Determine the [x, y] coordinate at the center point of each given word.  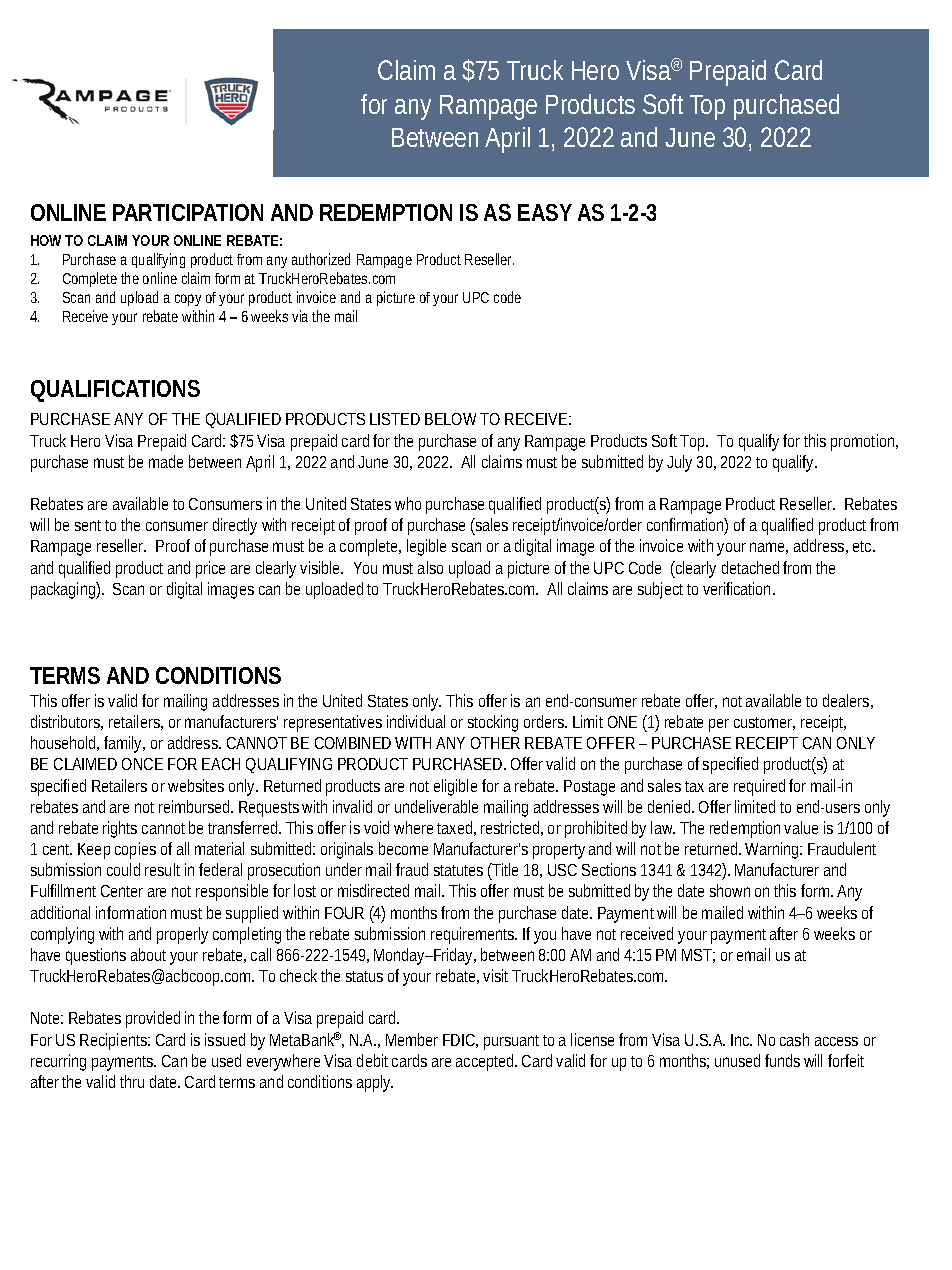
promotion [864, 442]
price [210, 569]
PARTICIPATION [188, 212]
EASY [545, 212]
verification [738, 588]
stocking [493, 723]
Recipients [114, 1041]
